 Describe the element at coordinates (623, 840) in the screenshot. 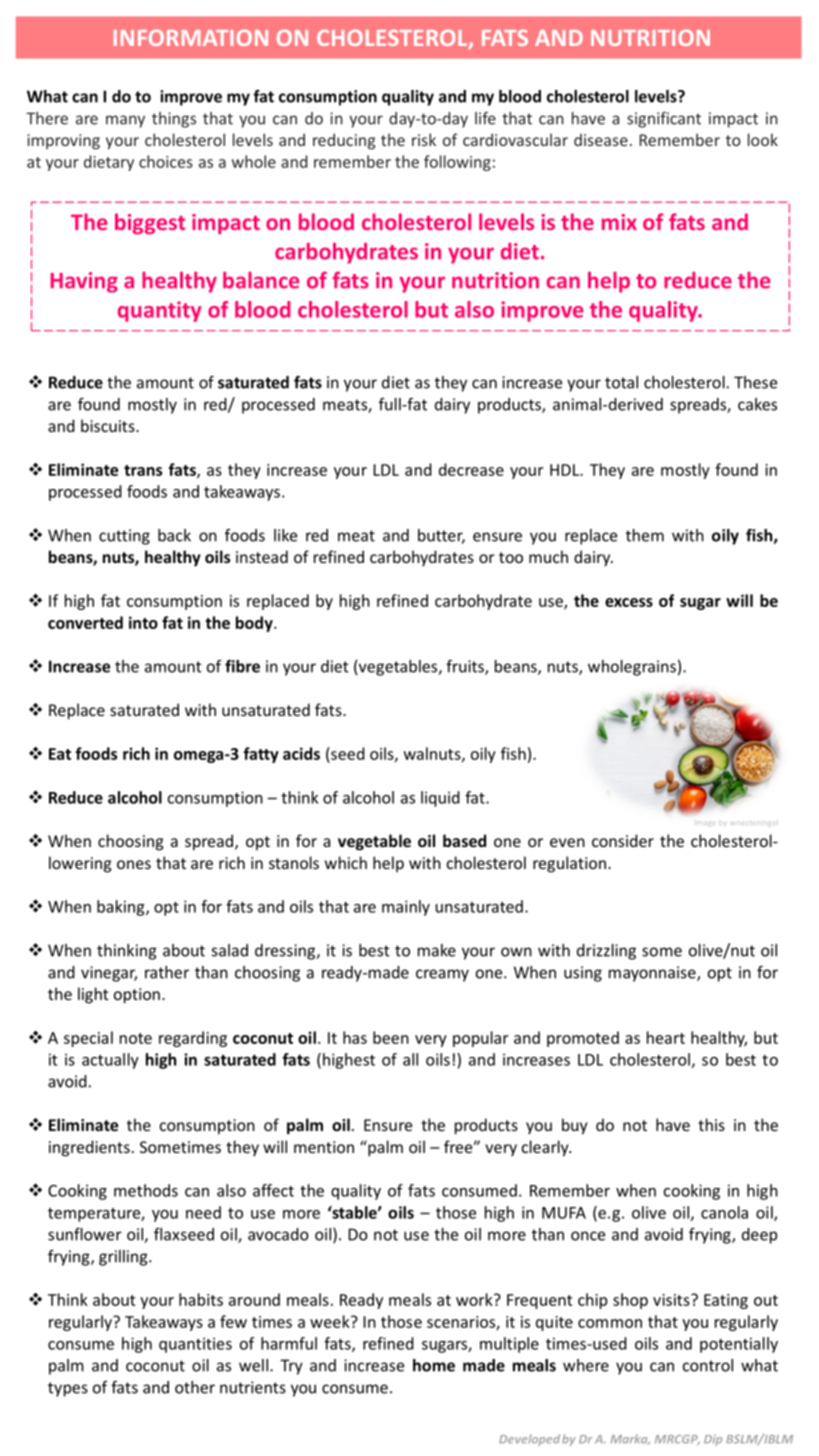

I see `consider` at that location.
